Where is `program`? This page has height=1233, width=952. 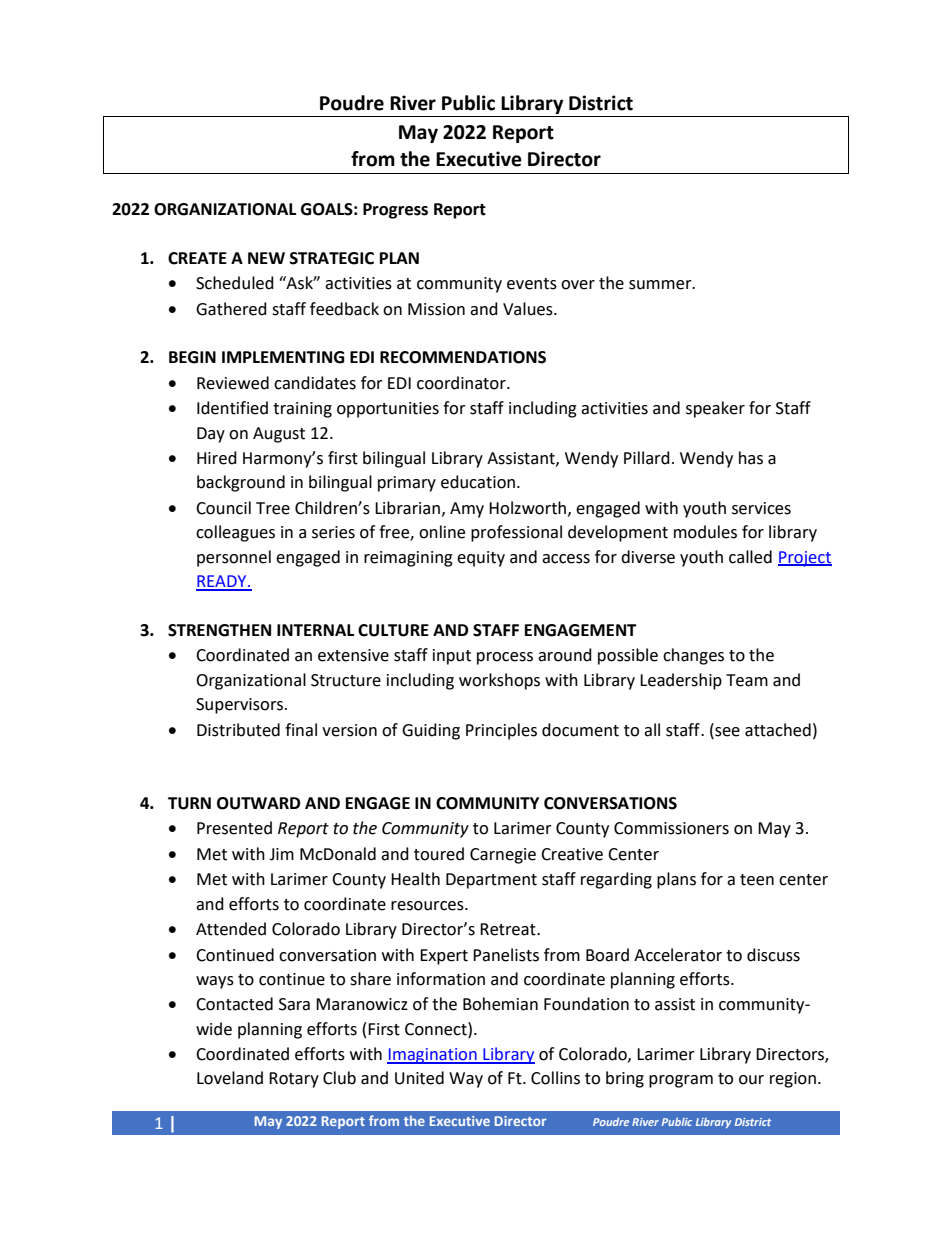
program is located at coordinates (681, 1081).
